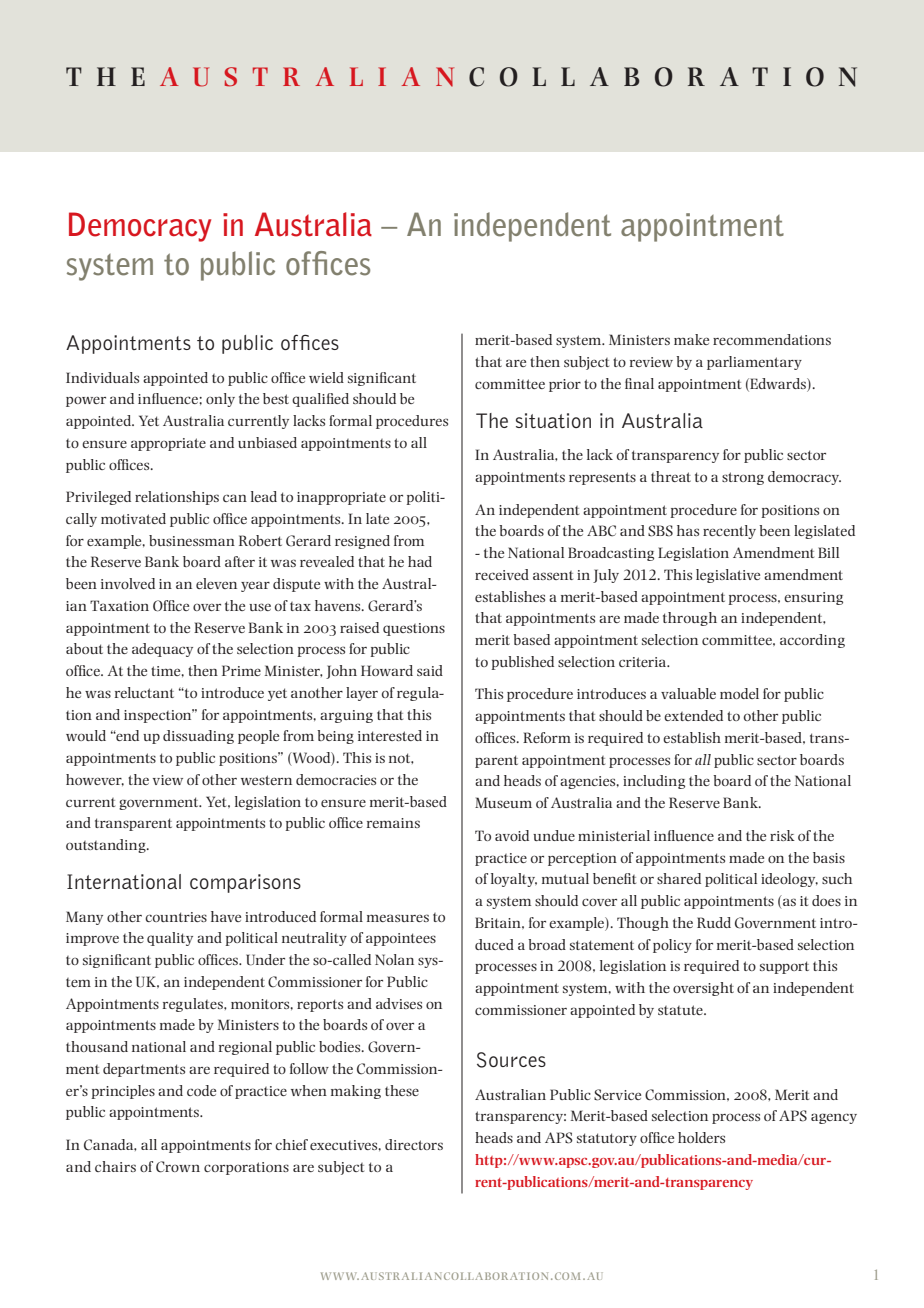 The image size is (924, 1308). Describe the element at coordinates (102, 377) in the document. I see `Individuals` at that location.
